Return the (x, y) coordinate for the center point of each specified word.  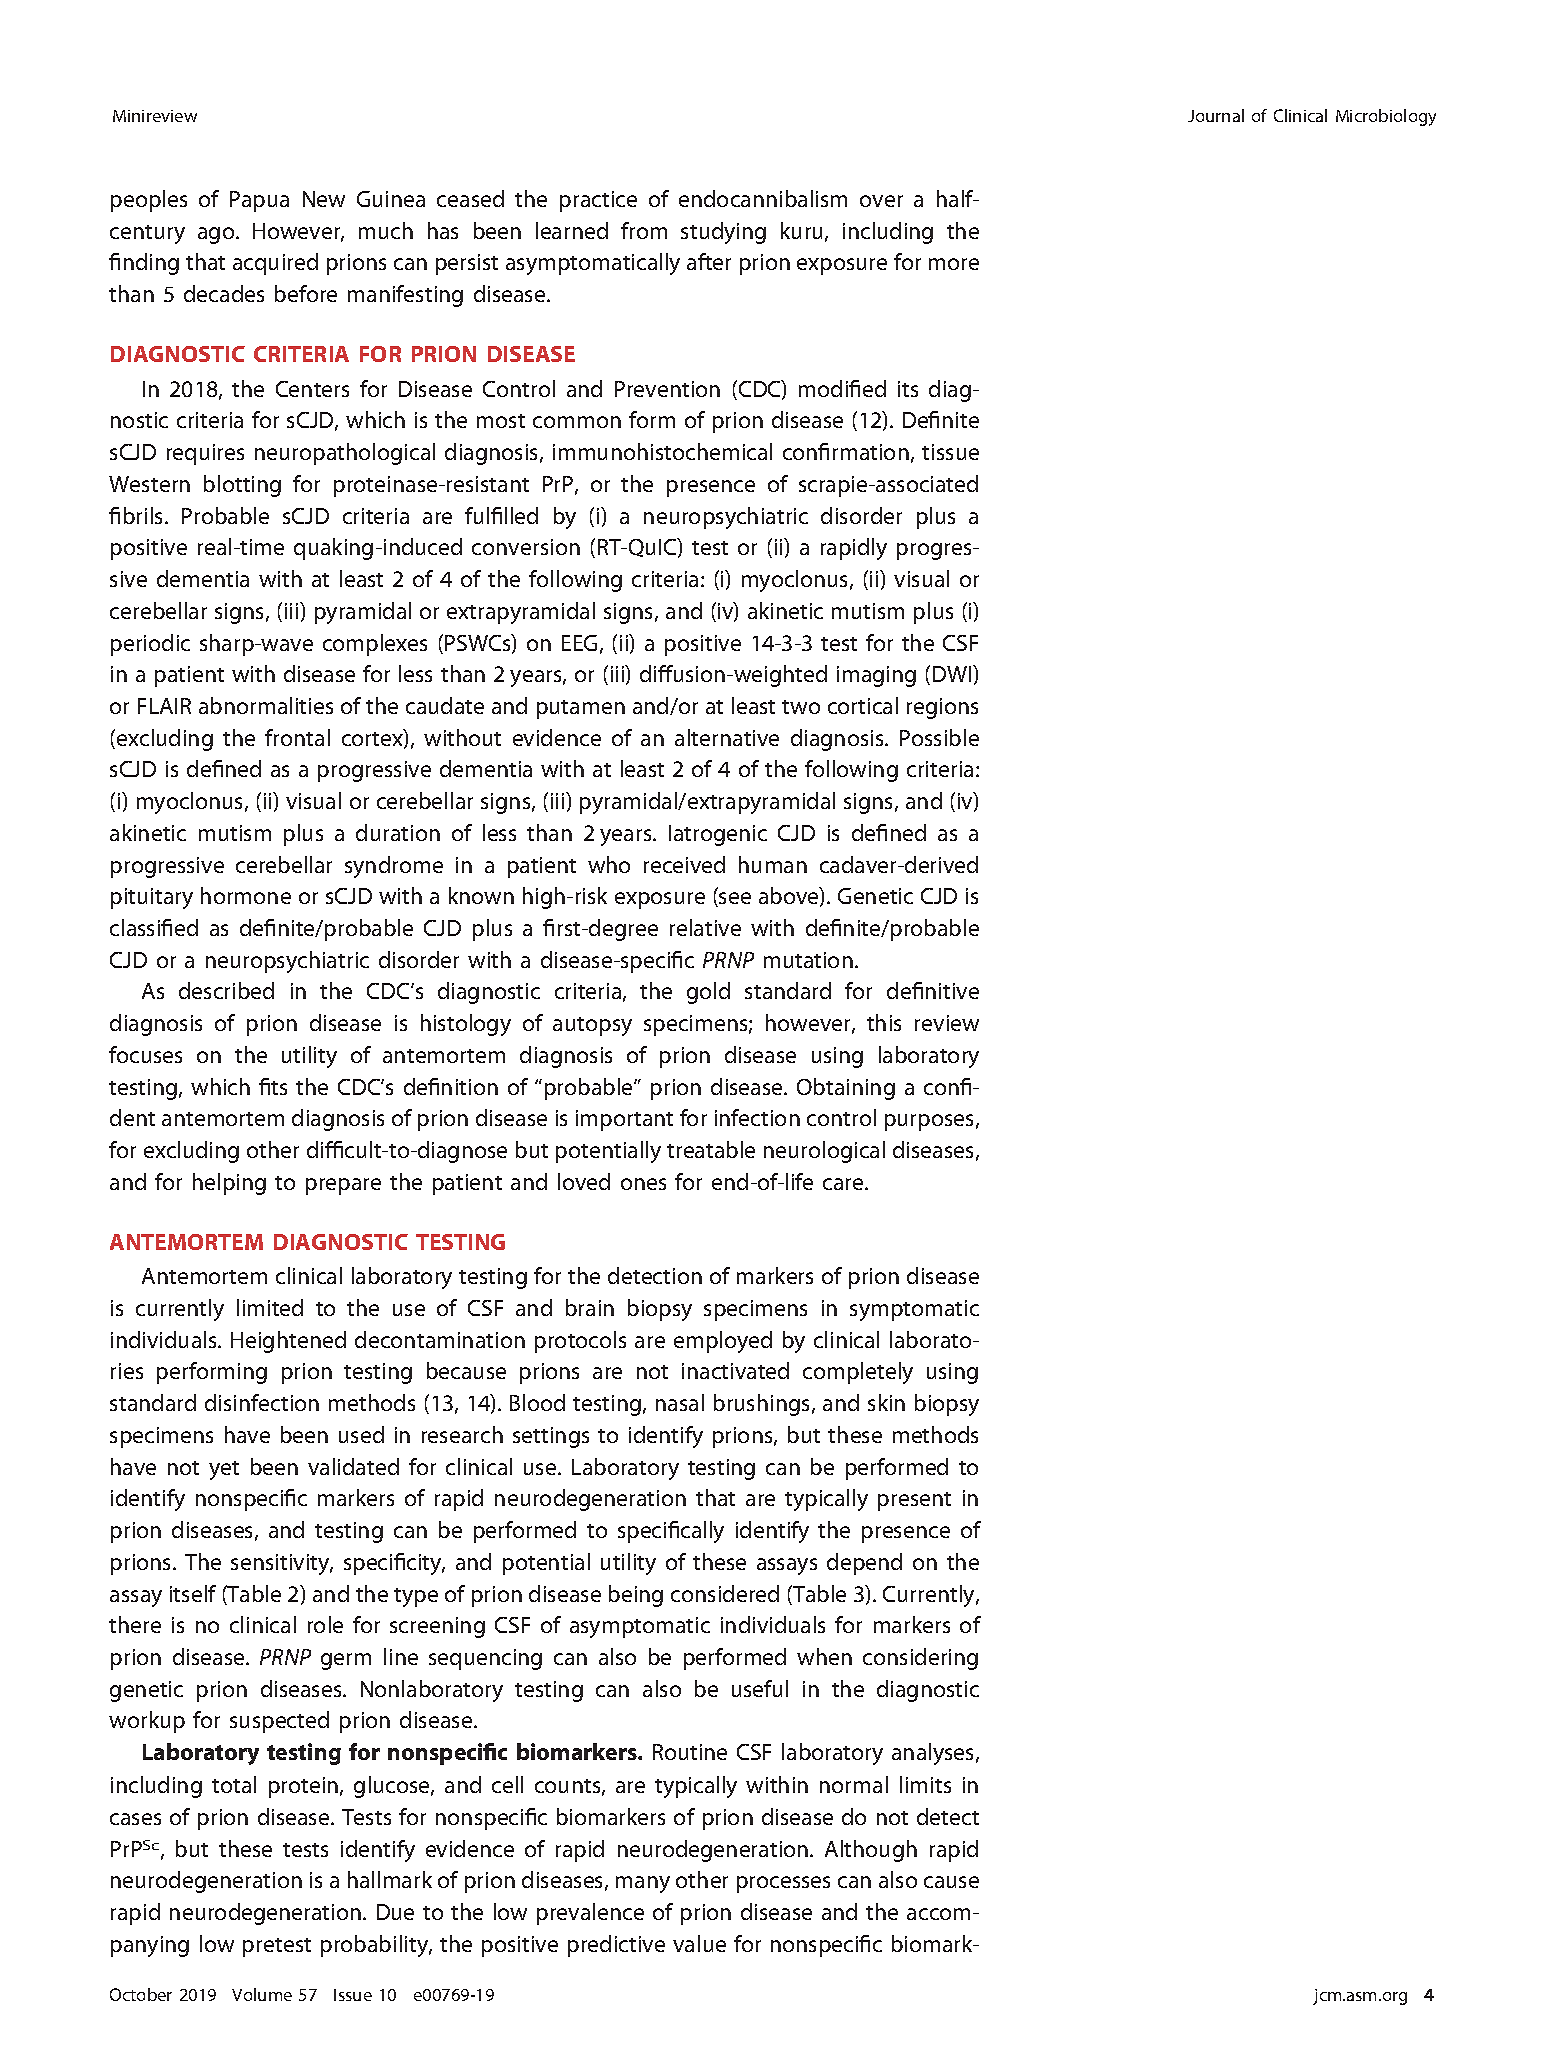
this (884, 1022)
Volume (262, 1994)
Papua (259, 201)
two (801, 707)
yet (224, 1470)
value (699, 1943)
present (914, 1501)
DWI (953, 673)
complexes (375, 645)
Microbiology (1386, 117)
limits (925, 1784)
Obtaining (846, 1089)
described (226, 990)
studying (723, 233)
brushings (763, 1405)
